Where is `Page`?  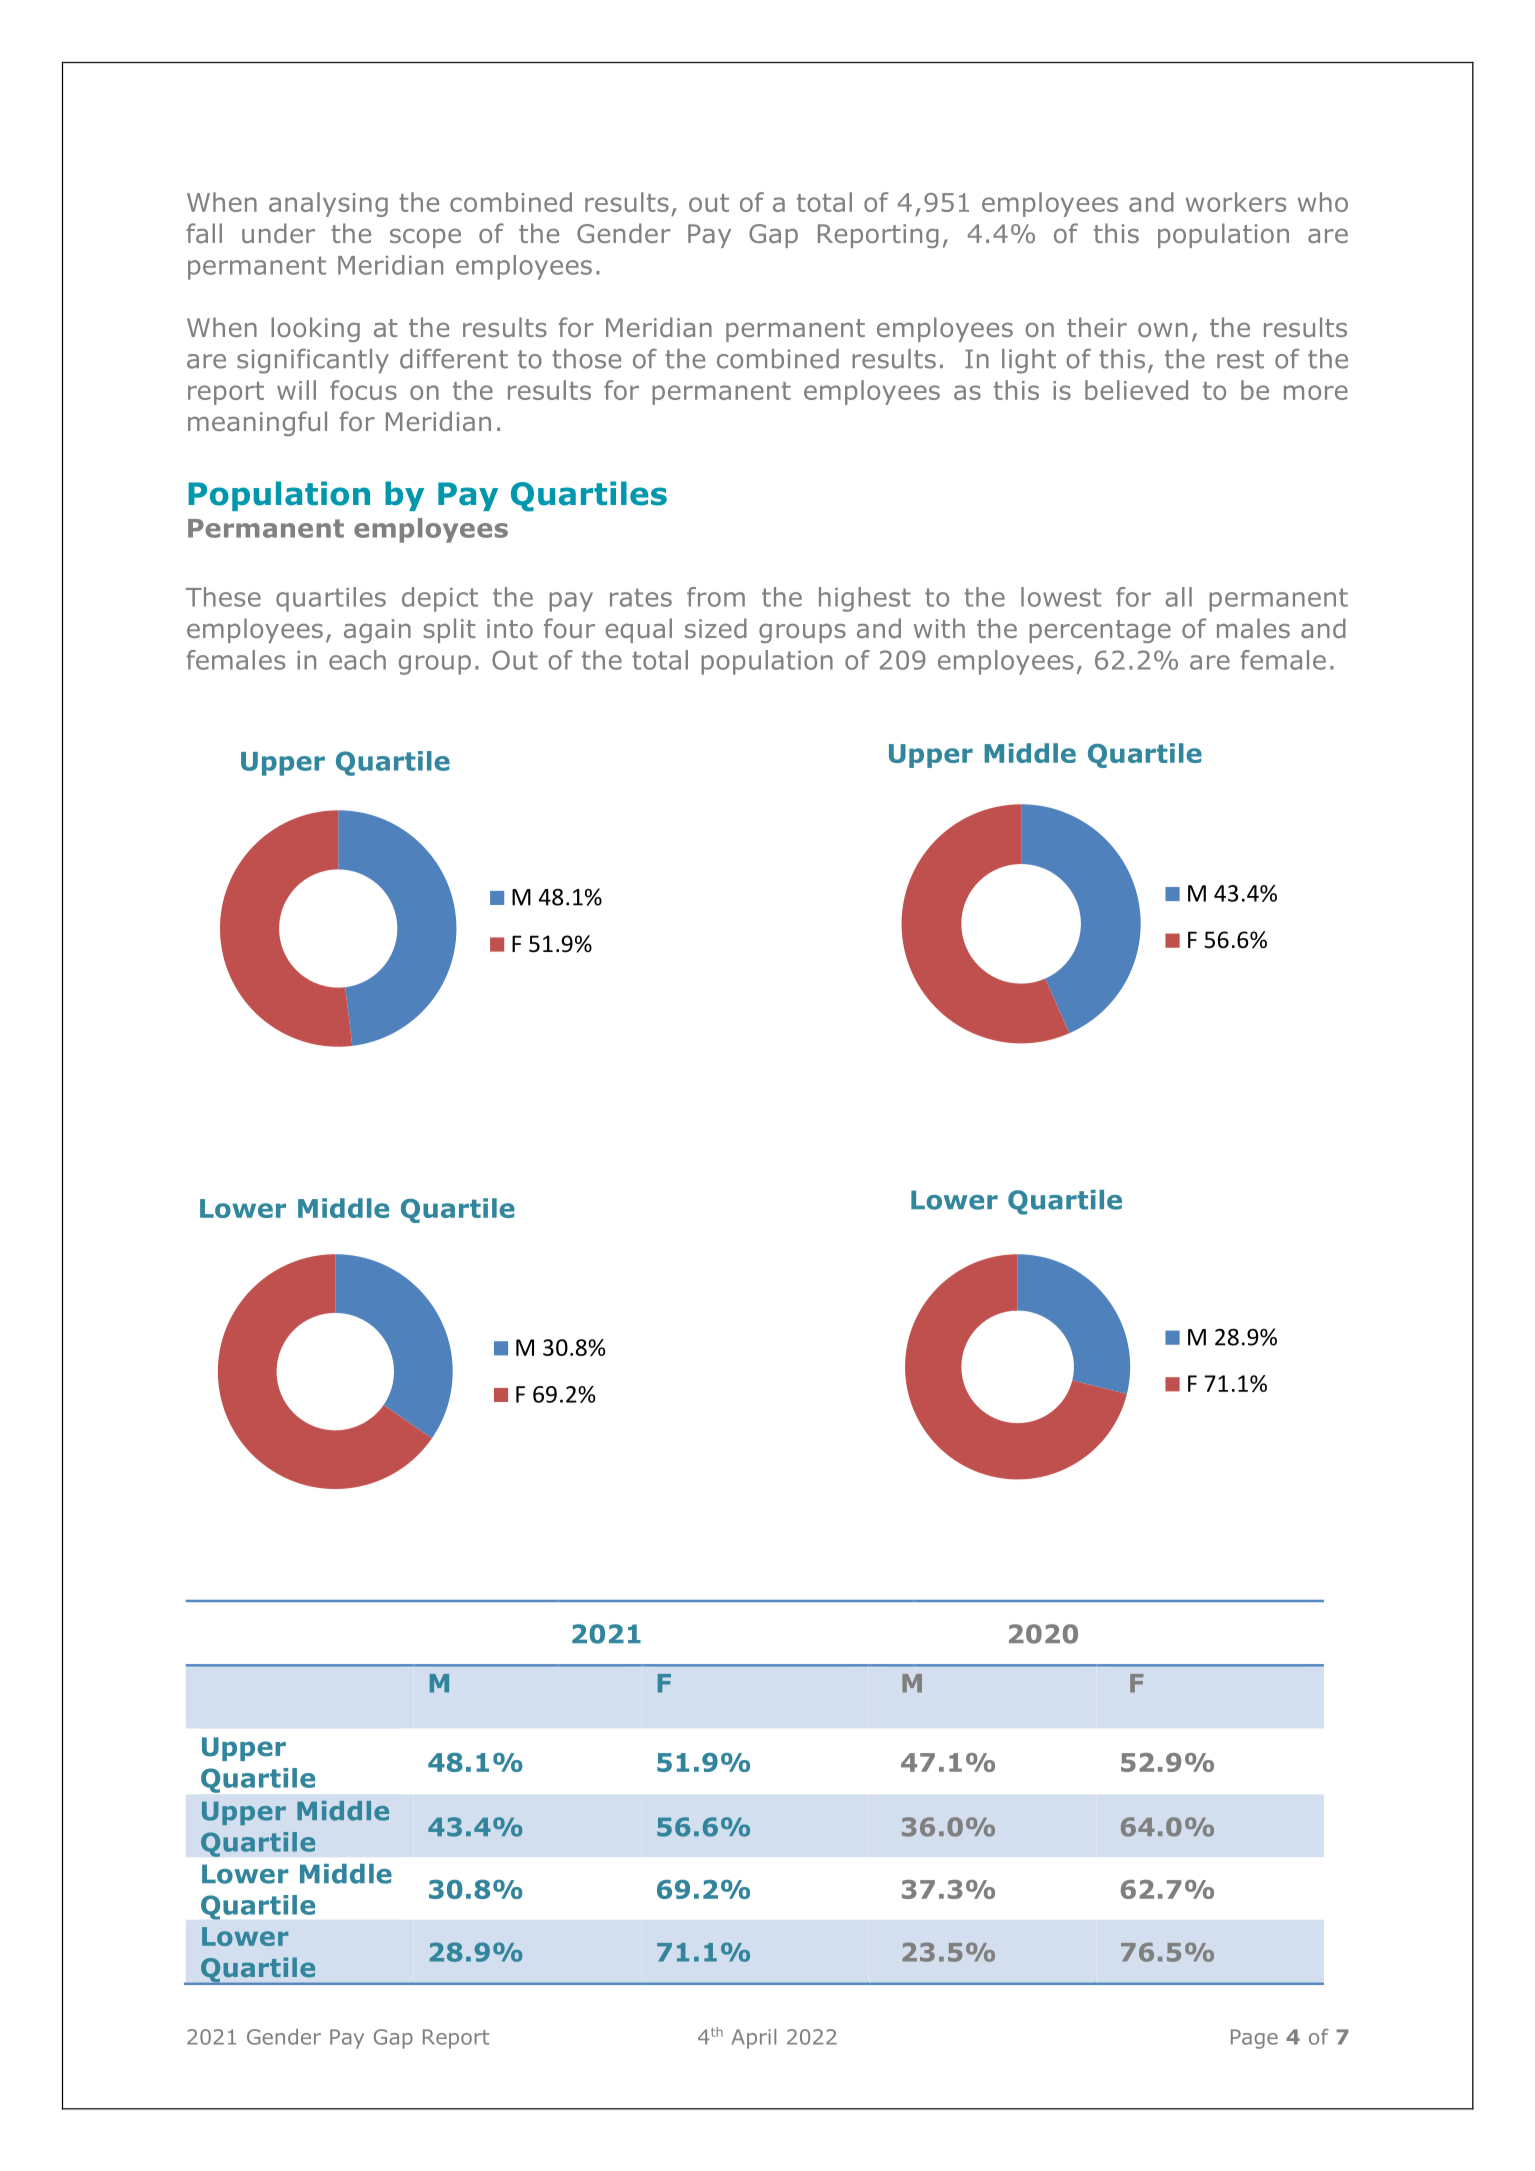 Page is located at coordinates (1254, 2039).
